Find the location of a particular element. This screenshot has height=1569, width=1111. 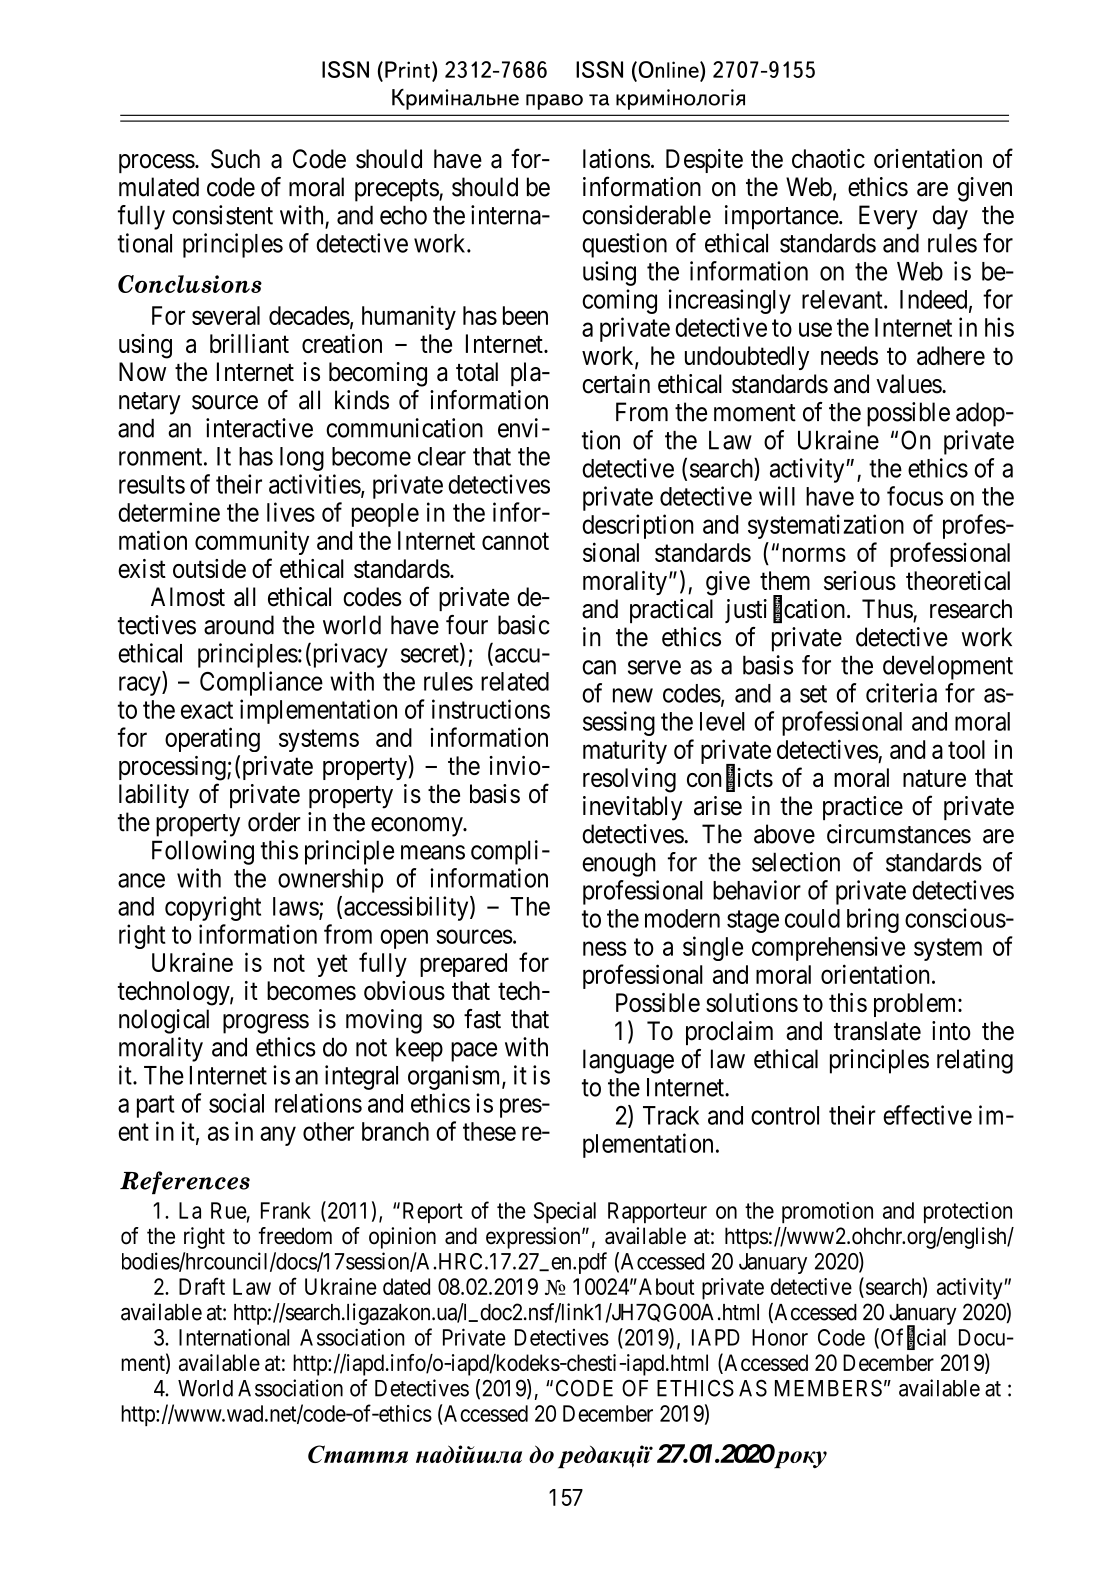

operating is located at coordinates (212, 739).
